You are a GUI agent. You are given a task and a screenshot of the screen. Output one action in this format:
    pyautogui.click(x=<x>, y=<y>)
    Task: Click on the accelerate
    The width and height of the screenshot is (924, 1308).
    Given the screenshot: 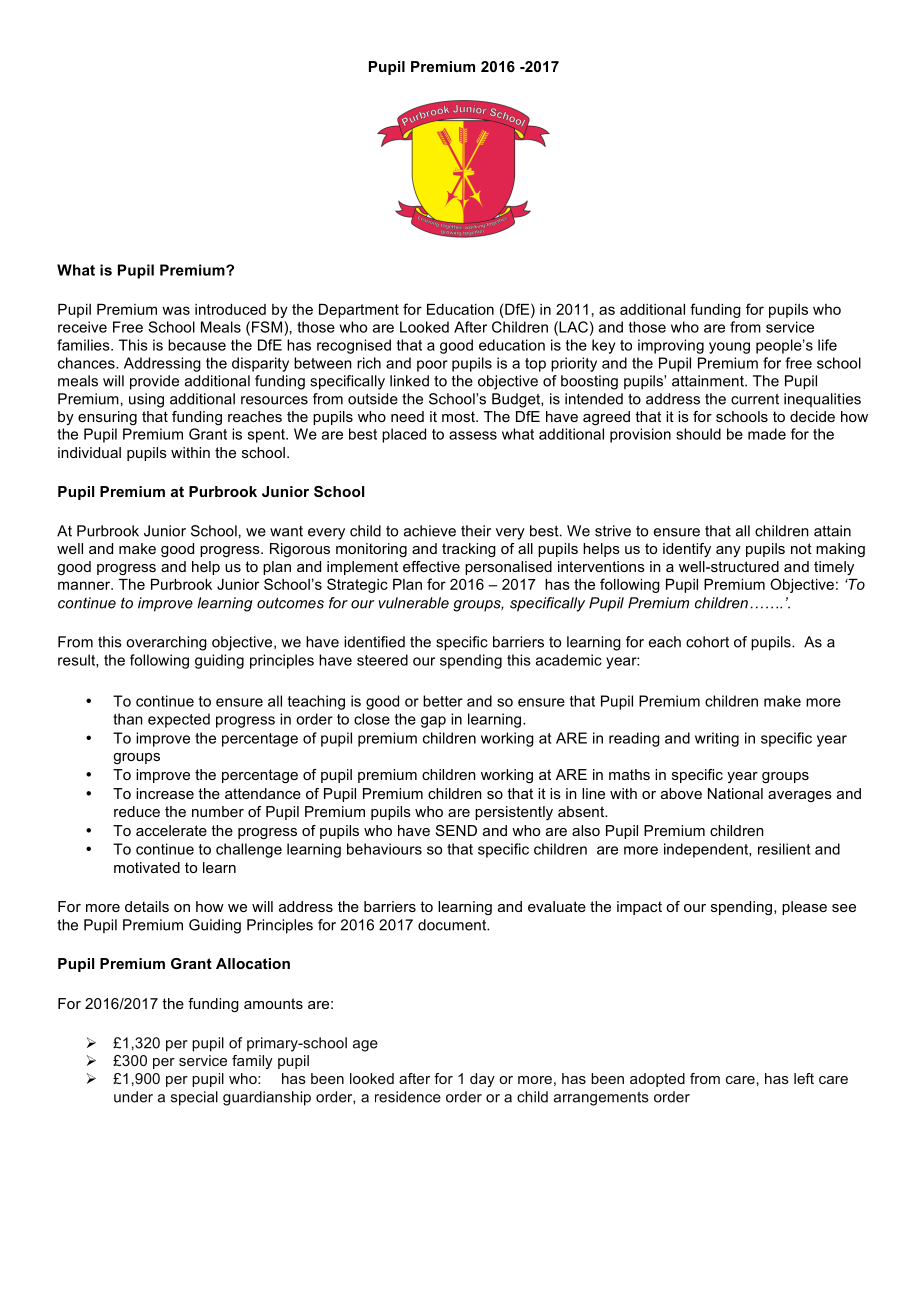 What is the action you would take?
    pyautogui.click(x=171, y=830)
